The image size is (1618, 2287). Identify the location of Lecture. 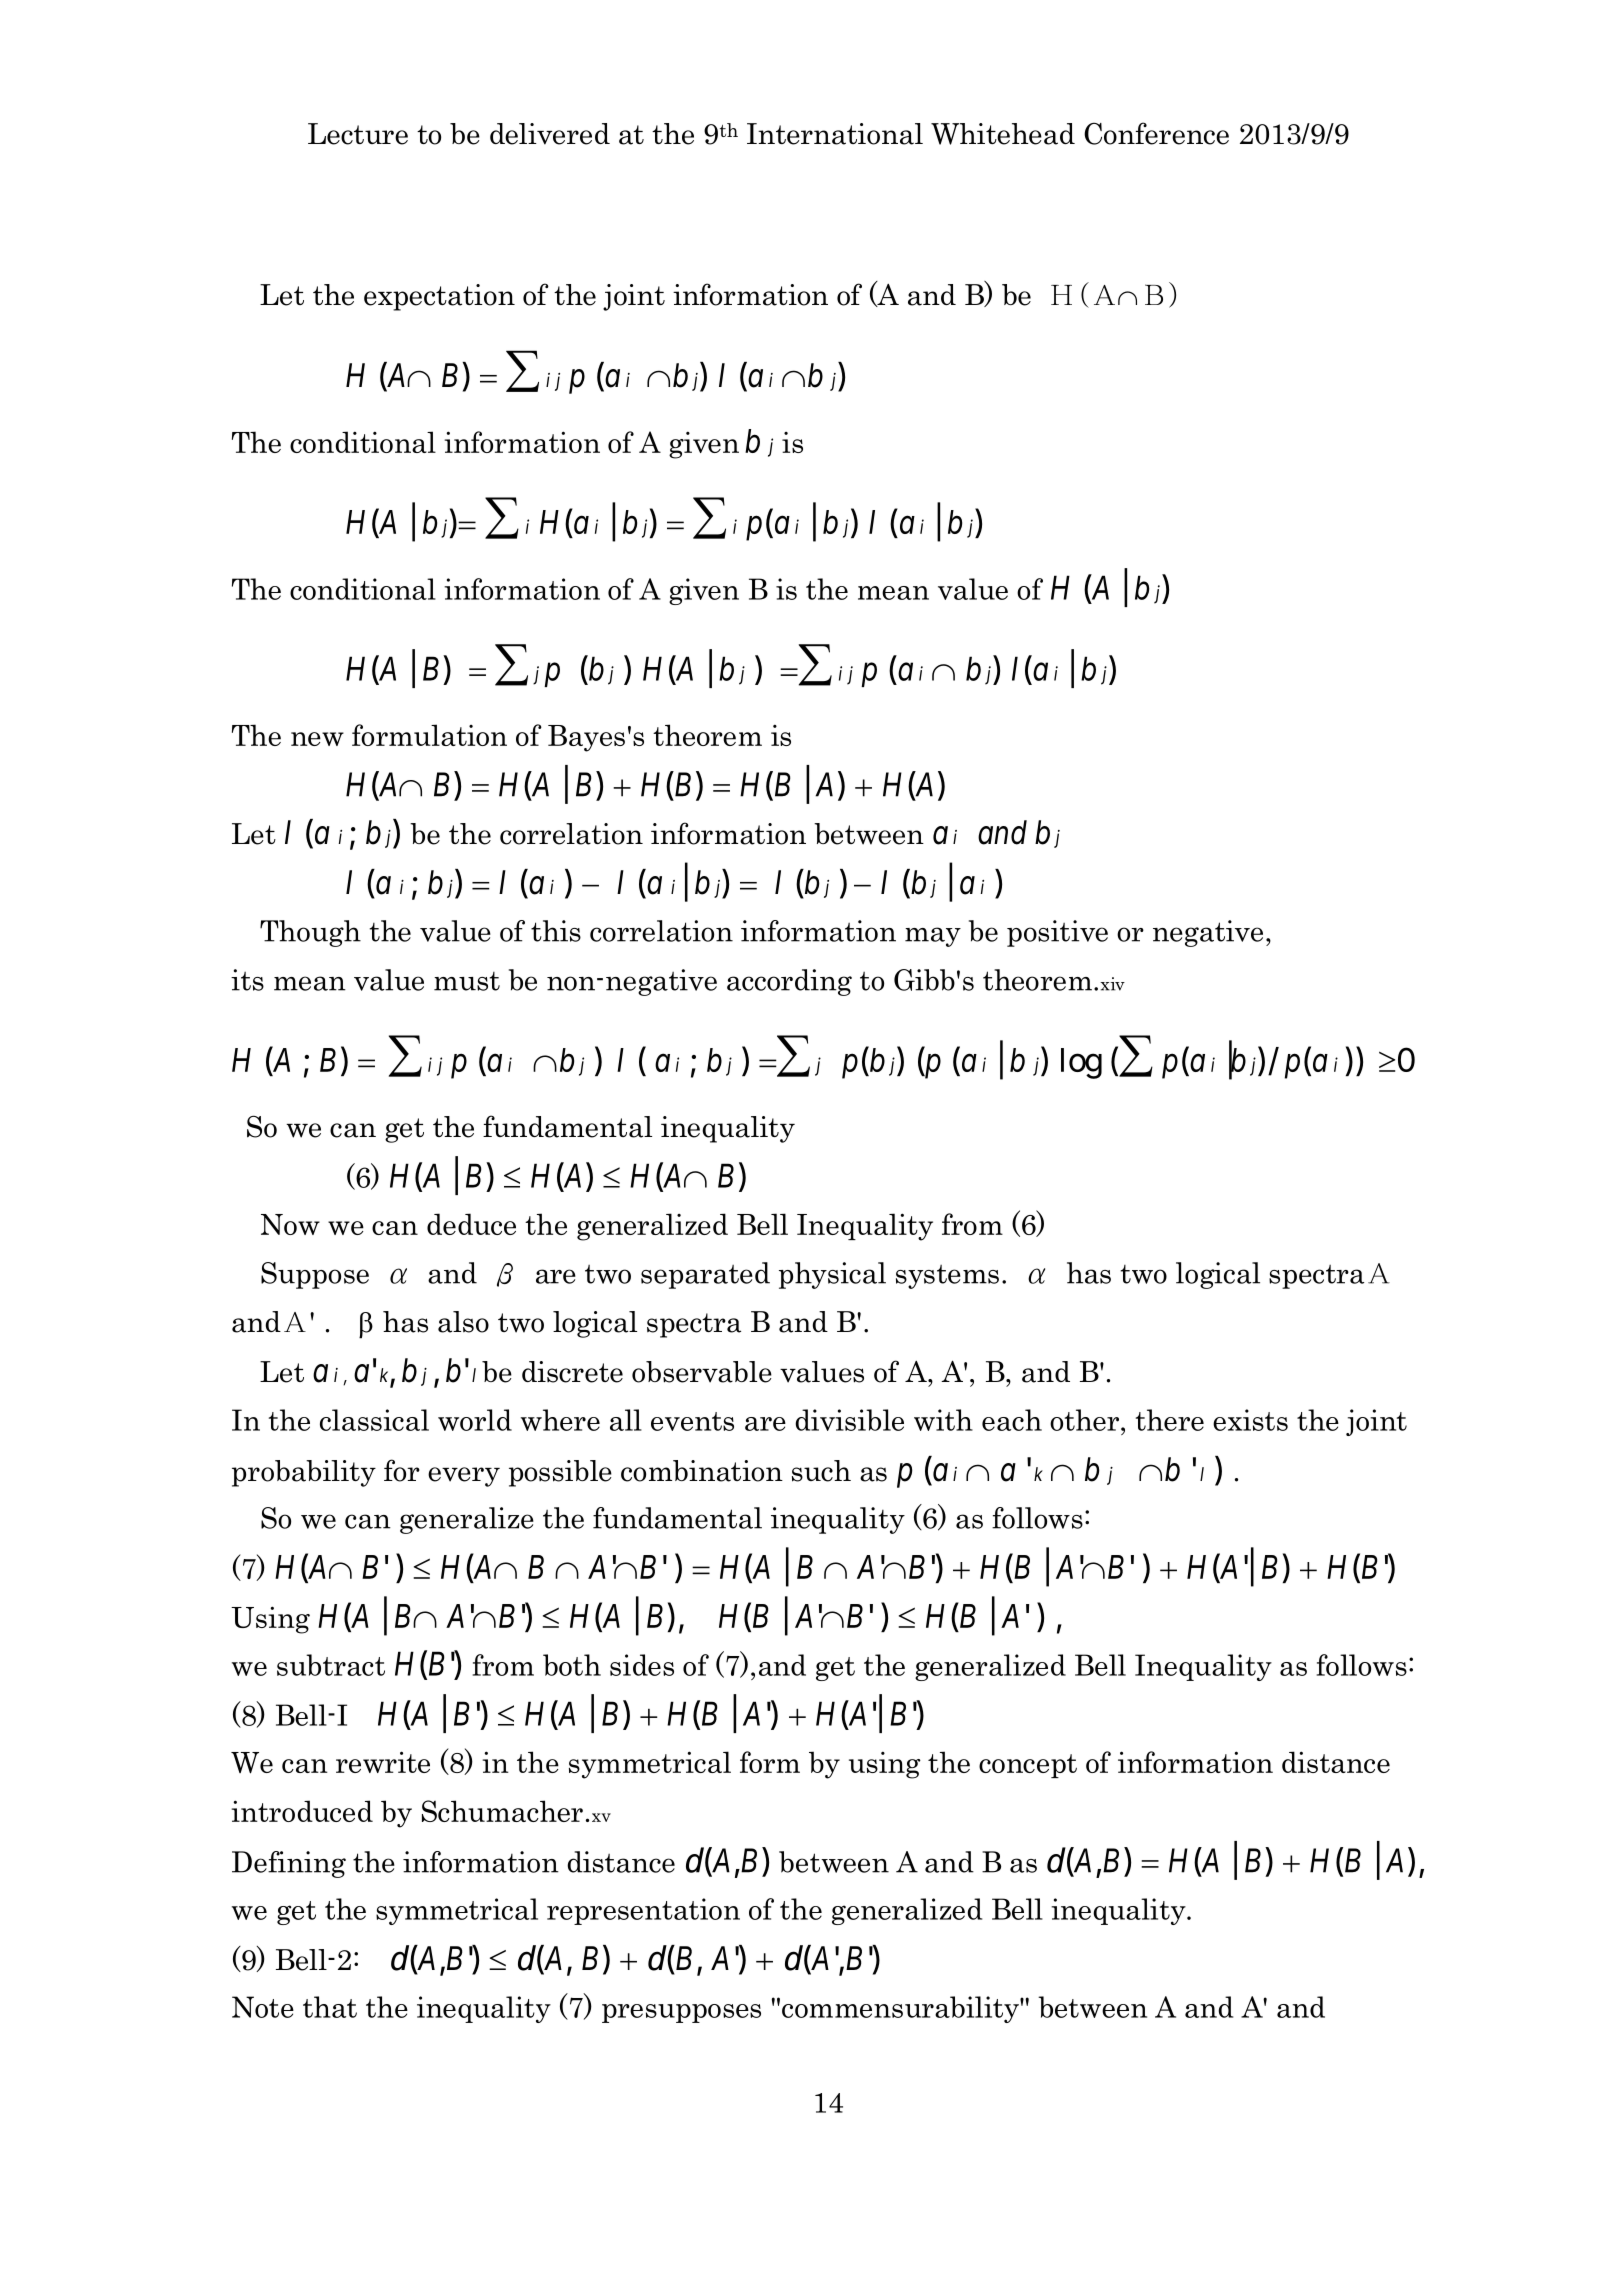
(358, 134).
